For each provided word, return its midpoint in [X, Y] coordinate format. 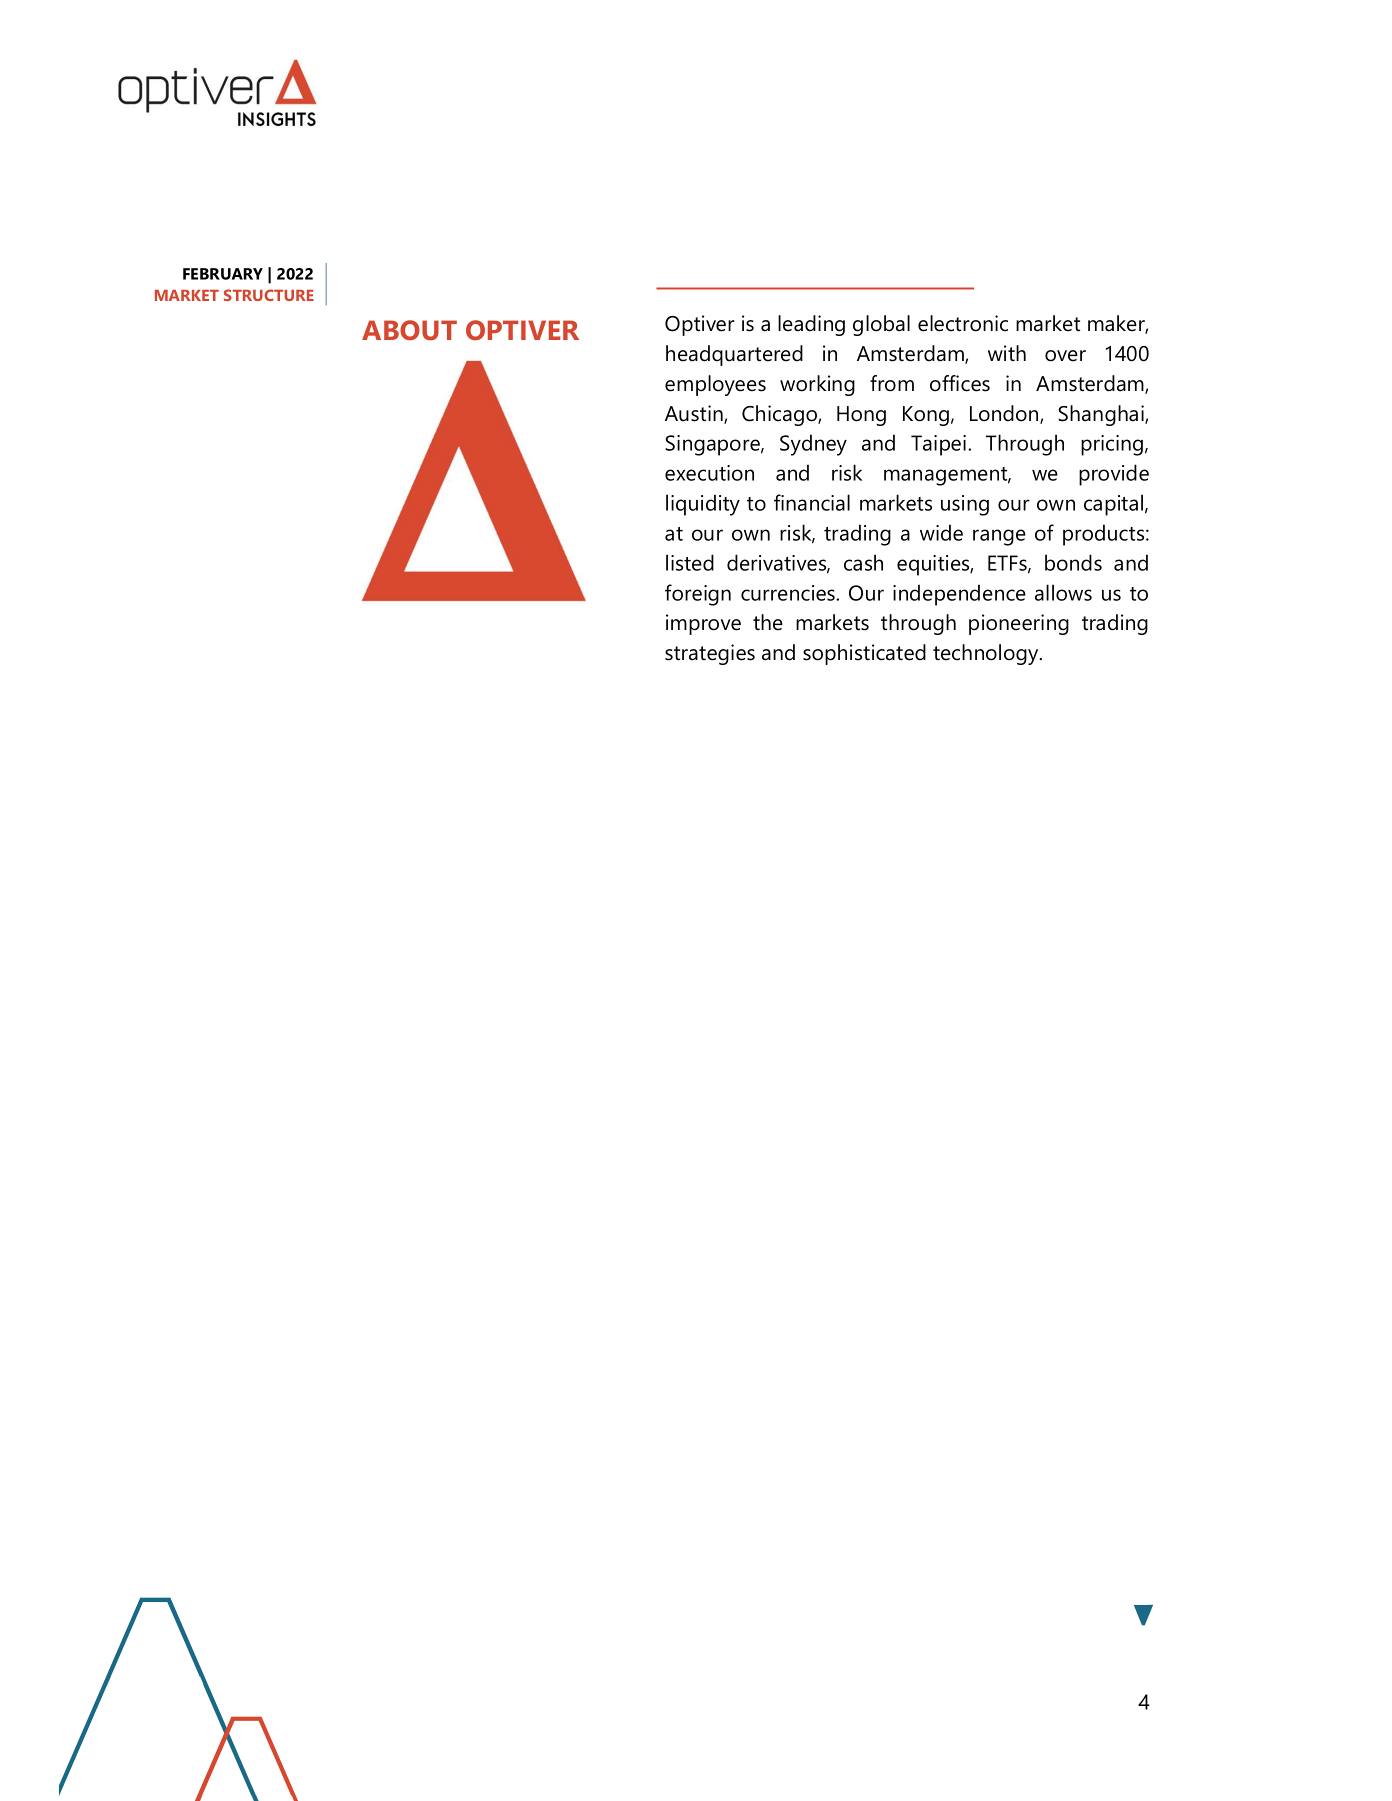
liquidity [703, 505]
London [1005, 414]
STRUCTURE [269, 295]
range [999, 537]
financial [812, 502]
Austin [695, 414]
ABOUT [409, 330]
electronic [963, 323]
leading [811, 325]
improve [703, 624]
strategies [710, 654]
